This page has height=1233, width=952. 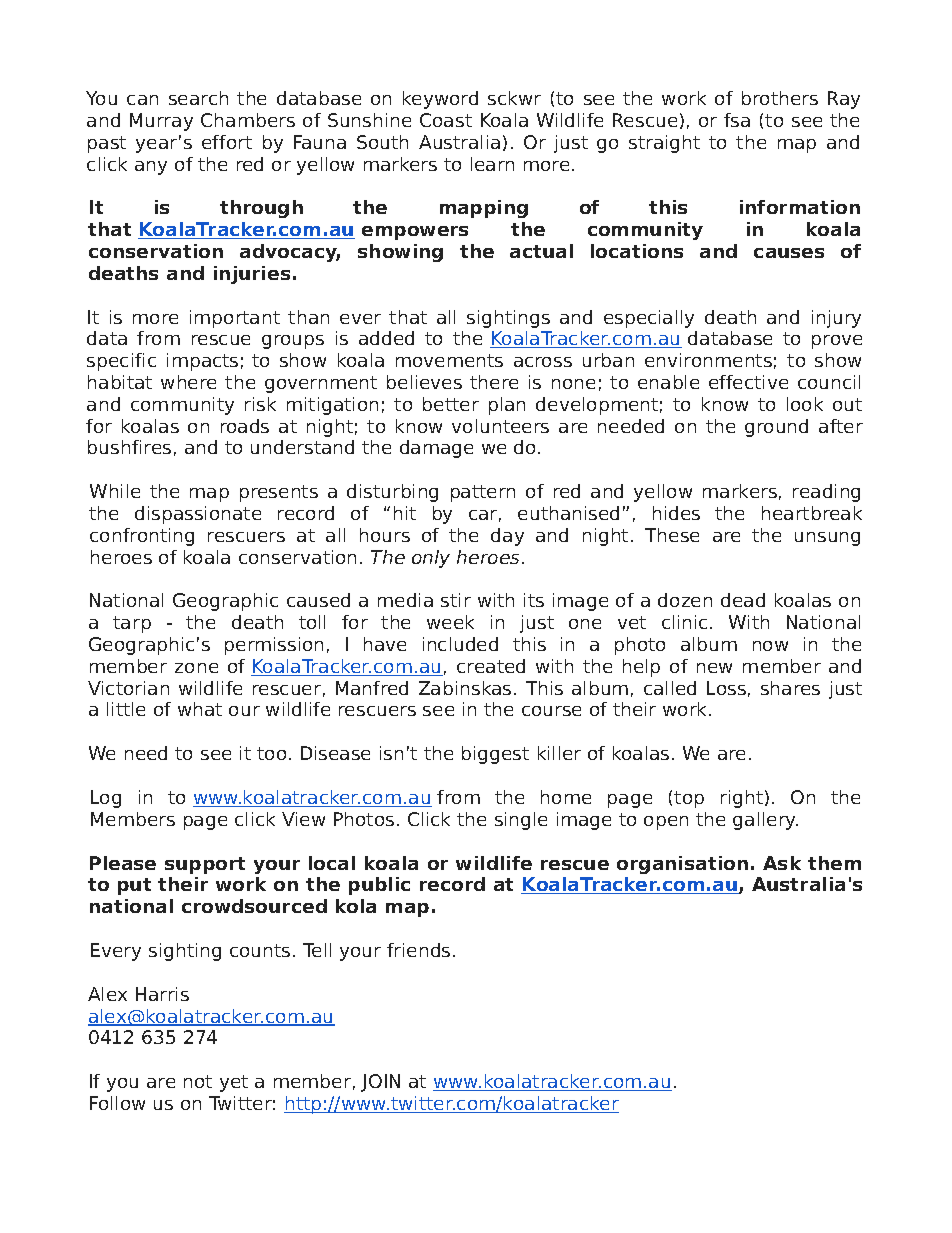 What do you see at coordinates (446, 120) in the page?
I see `Coast` at bounding box center [446, 120].
